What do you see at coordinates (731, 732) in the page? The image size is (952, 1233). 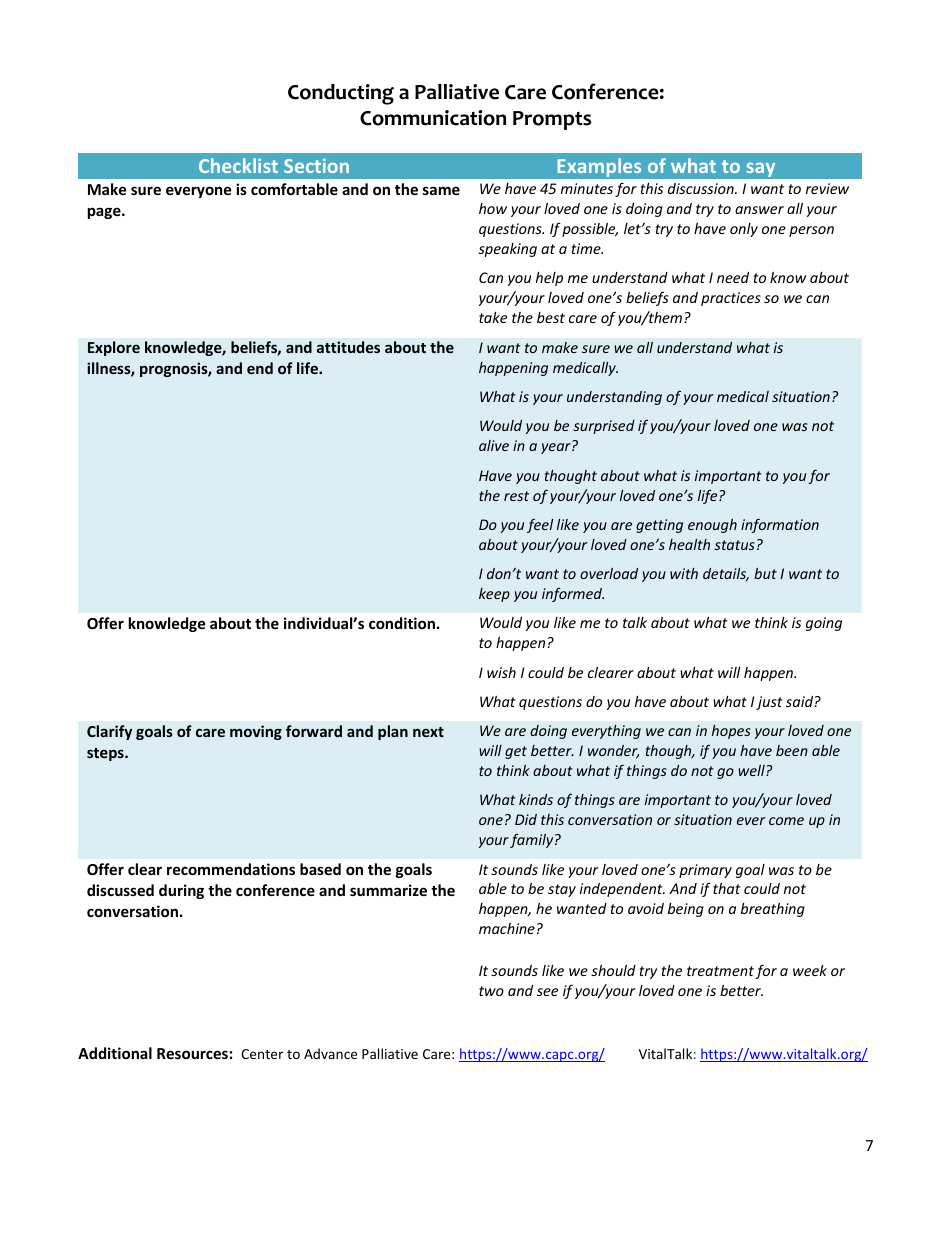 I see `hopes` at bounding box center [731, 732].
